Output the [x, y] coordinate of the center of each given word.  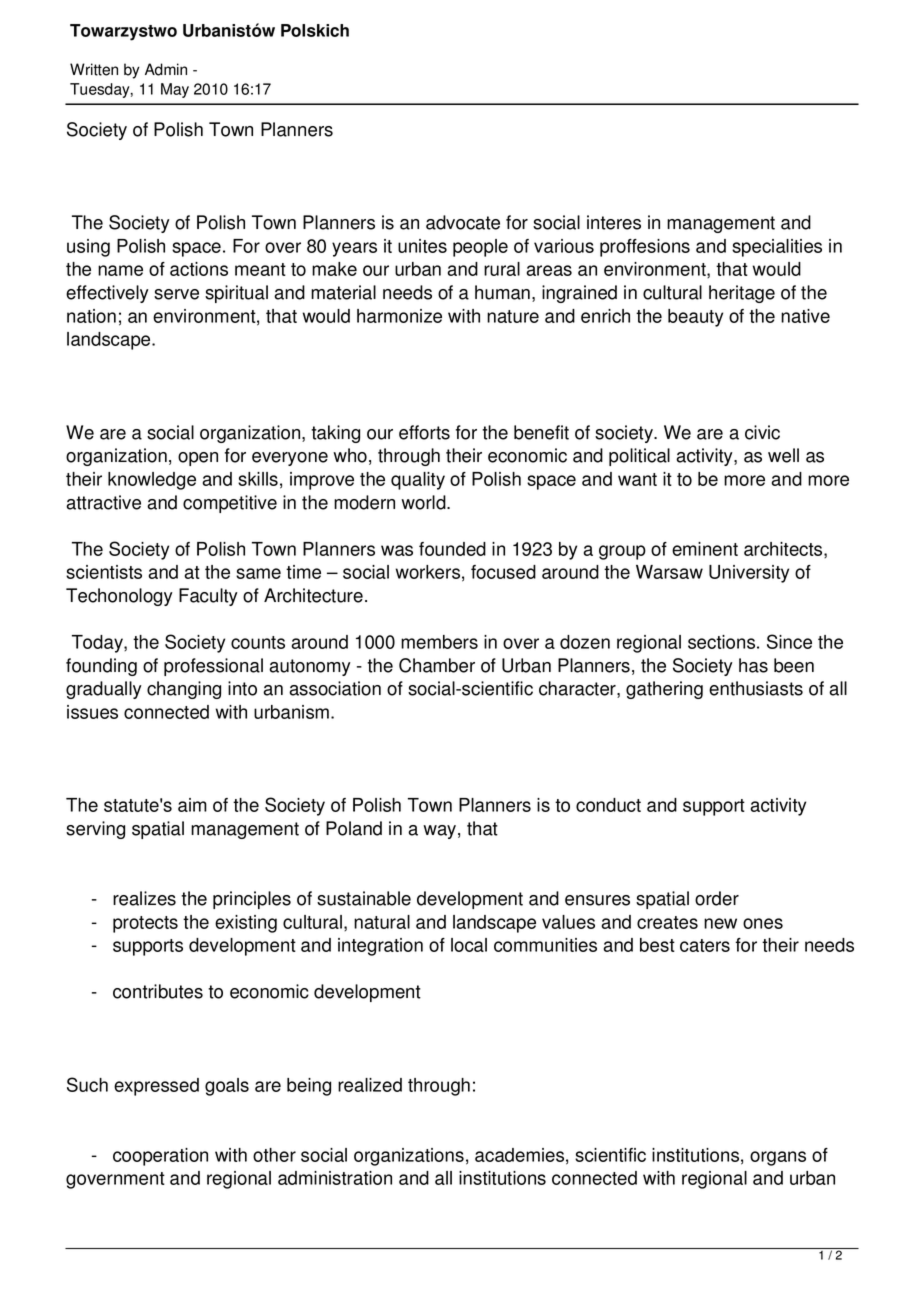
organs [778, 1158]
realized [370, 1085]
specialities [777, 248]
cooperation [160, 1157]
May [175, 90]
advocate [463, 222]
